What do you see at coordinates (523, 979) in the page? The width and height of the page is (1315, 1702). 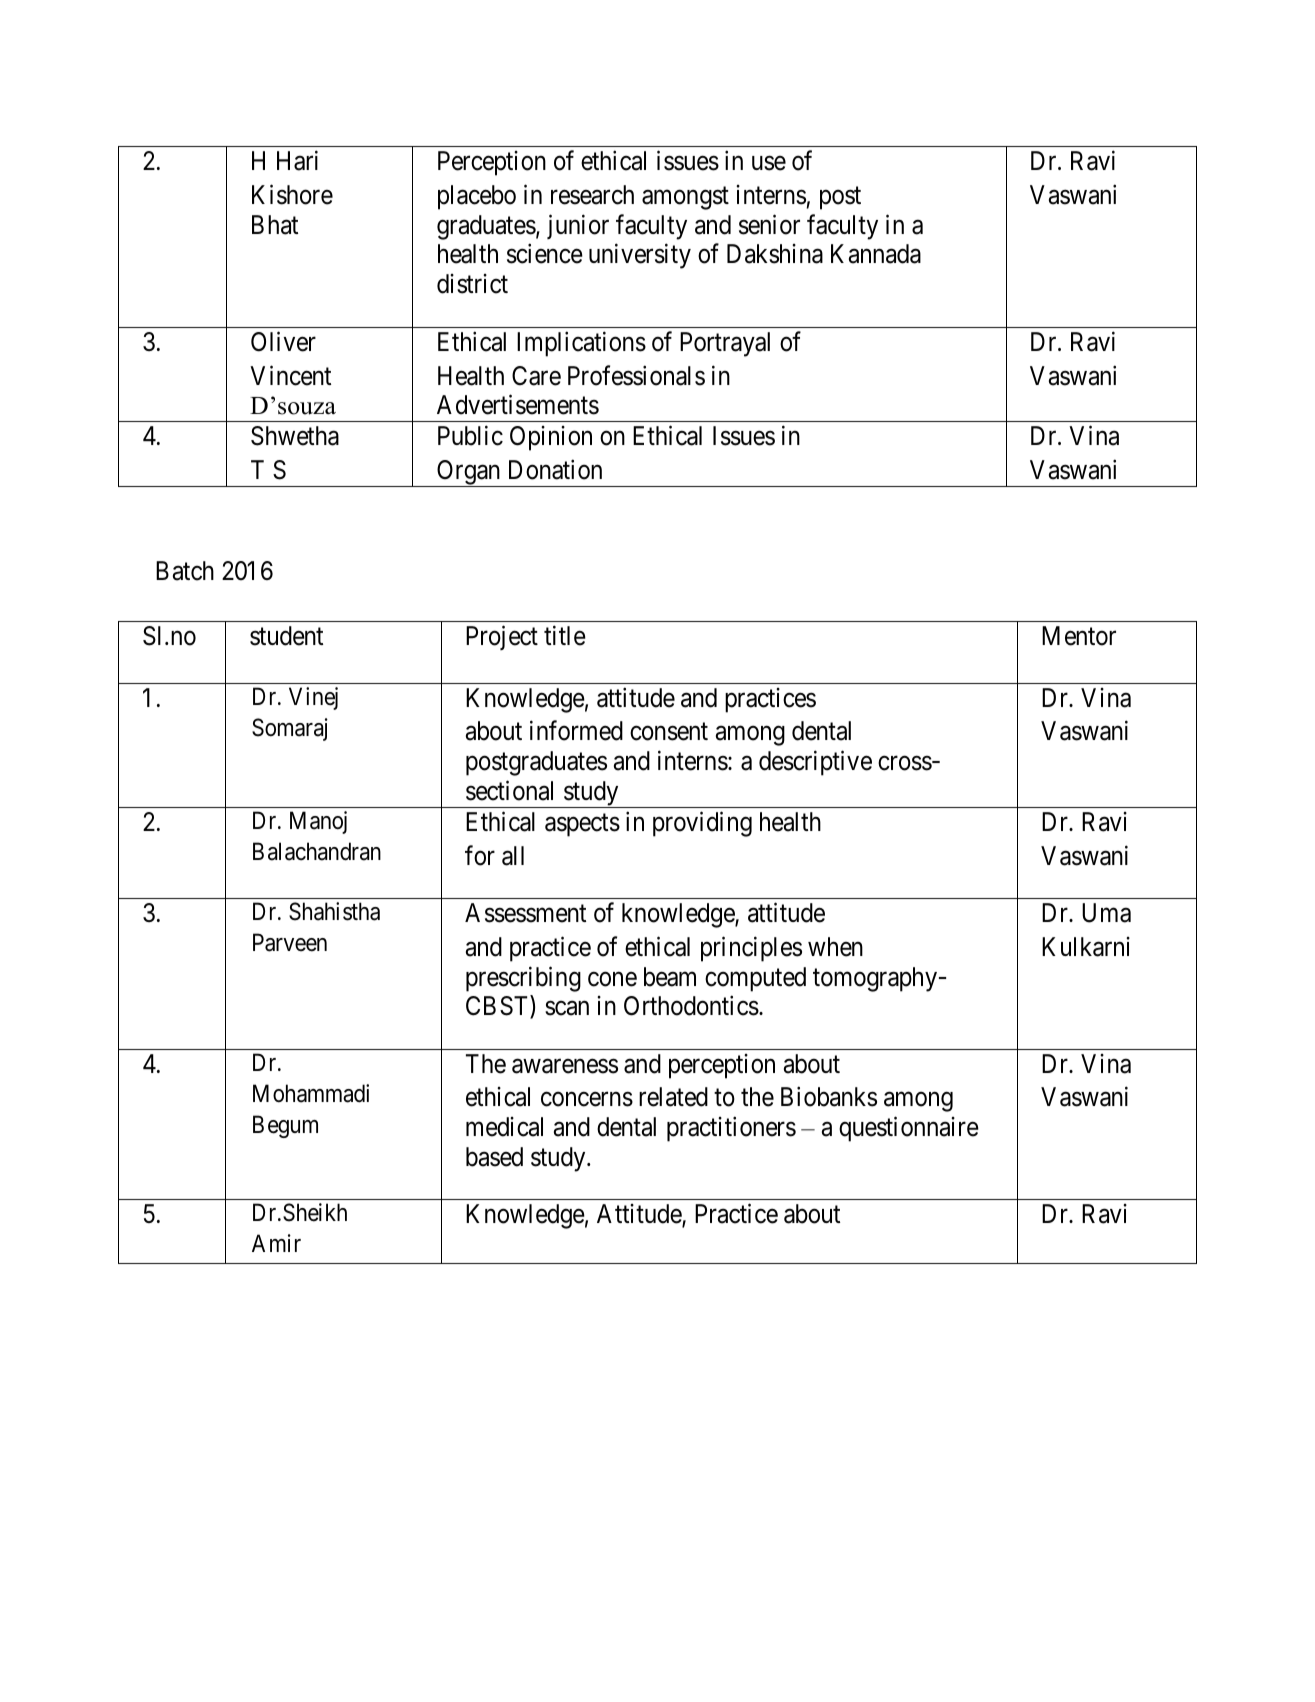 I see `prescribing` at bounding box center [523, 979].
